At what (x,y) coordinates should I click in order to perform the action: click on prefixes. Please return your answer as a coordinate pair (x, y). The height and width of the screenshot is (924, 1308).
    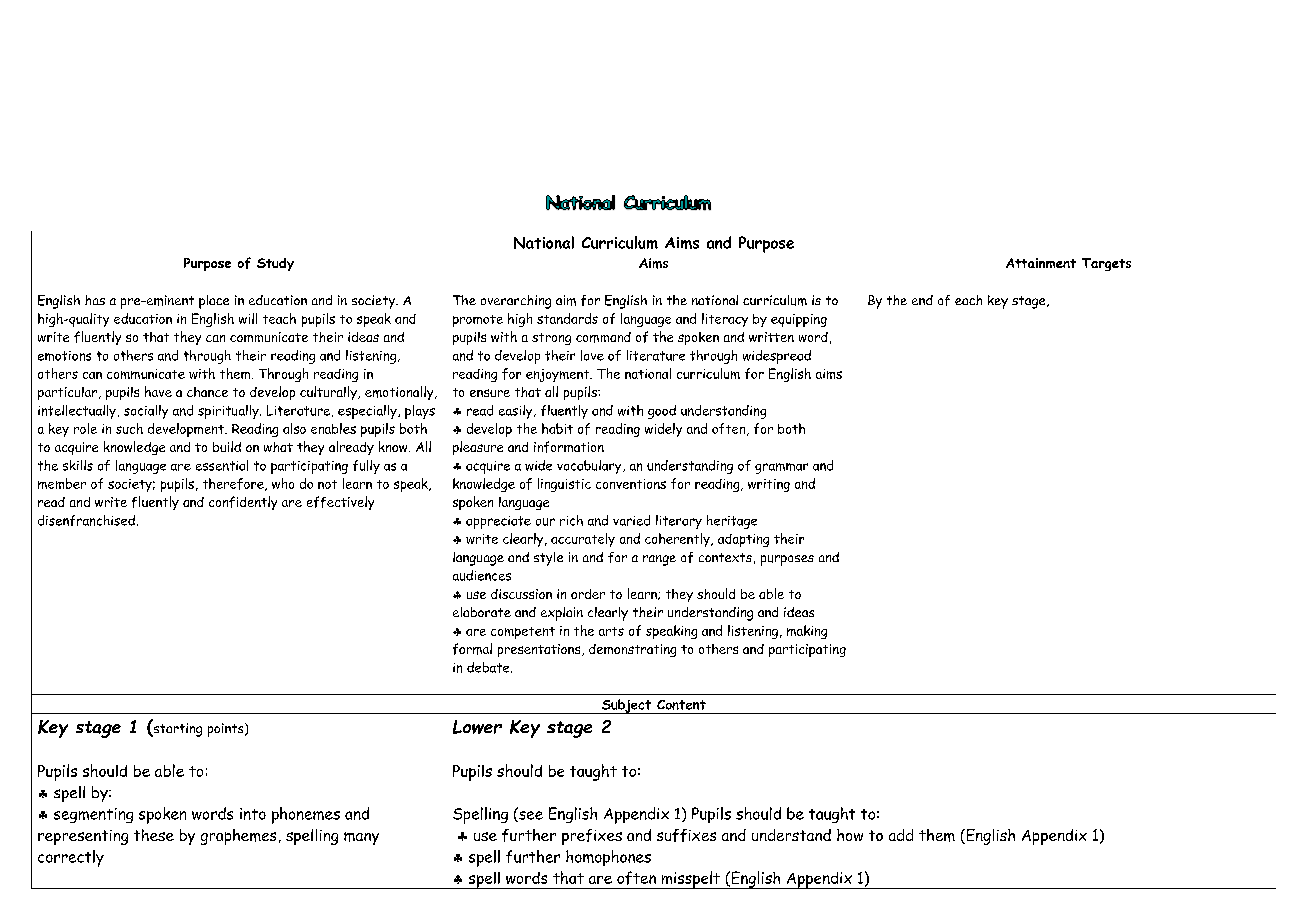
    Looking at the image, I should click on (592, 837).
